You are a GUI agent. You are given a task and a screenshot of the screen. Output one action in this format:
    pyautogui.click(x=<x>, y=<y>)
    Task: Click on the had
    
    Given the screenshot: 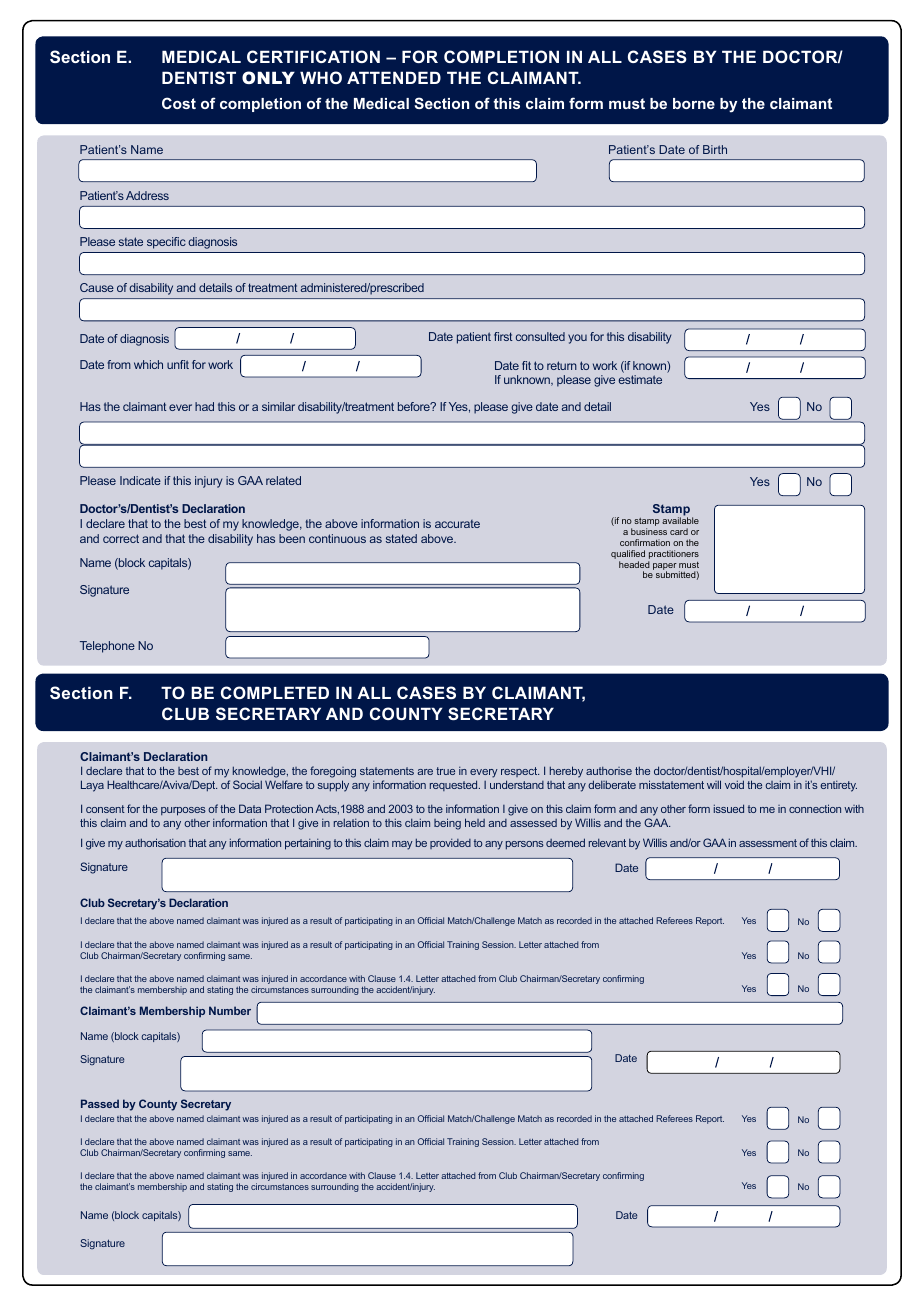 What is the action you would take?
    pyautogui.click(x=204, y=406)
